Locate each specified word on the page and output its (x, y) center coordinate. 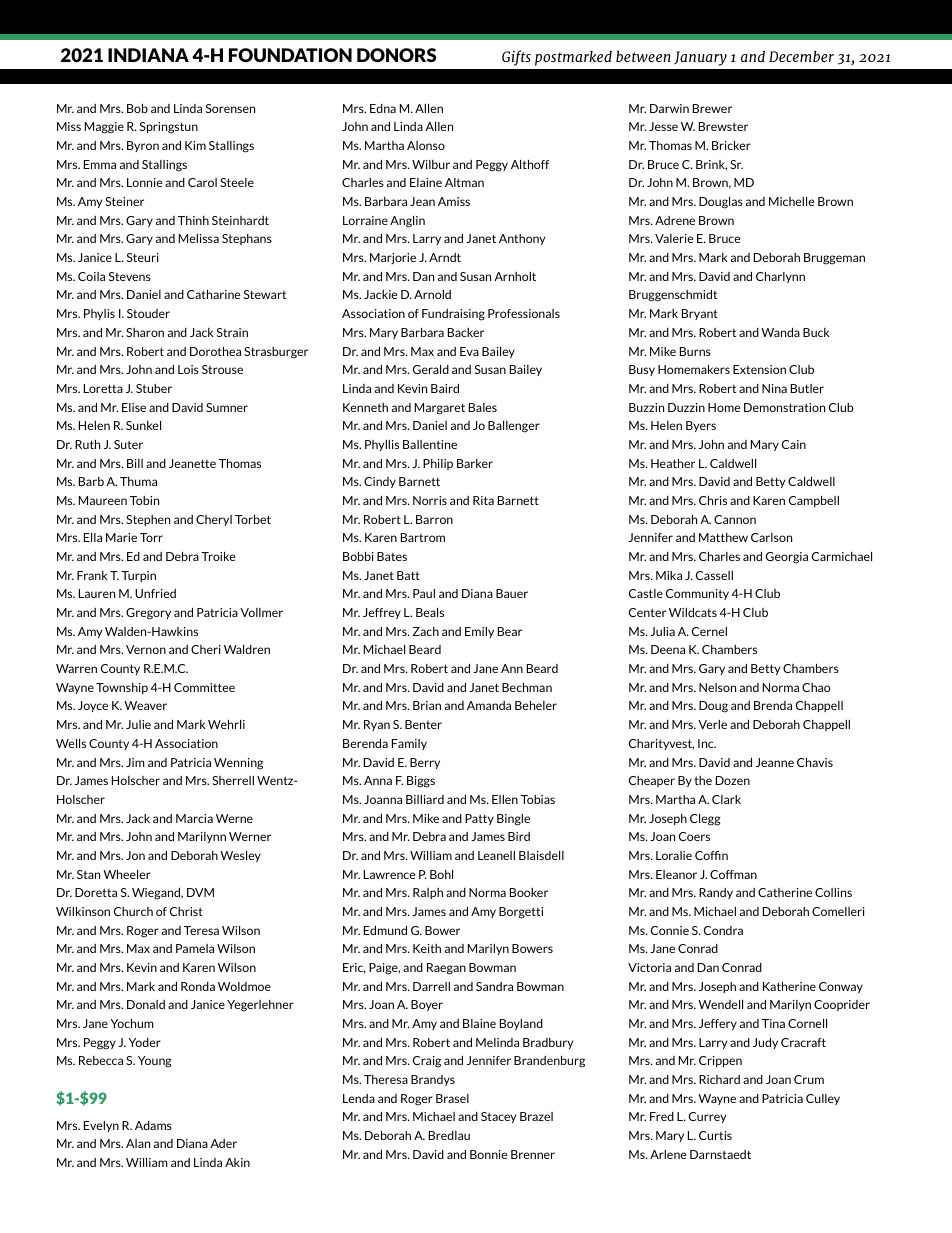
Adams (153, 1125)
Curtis (715, 1135)
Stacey (498, 1117)
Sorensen (230, 108)
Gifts (516, 58)
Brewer (712, 108)
